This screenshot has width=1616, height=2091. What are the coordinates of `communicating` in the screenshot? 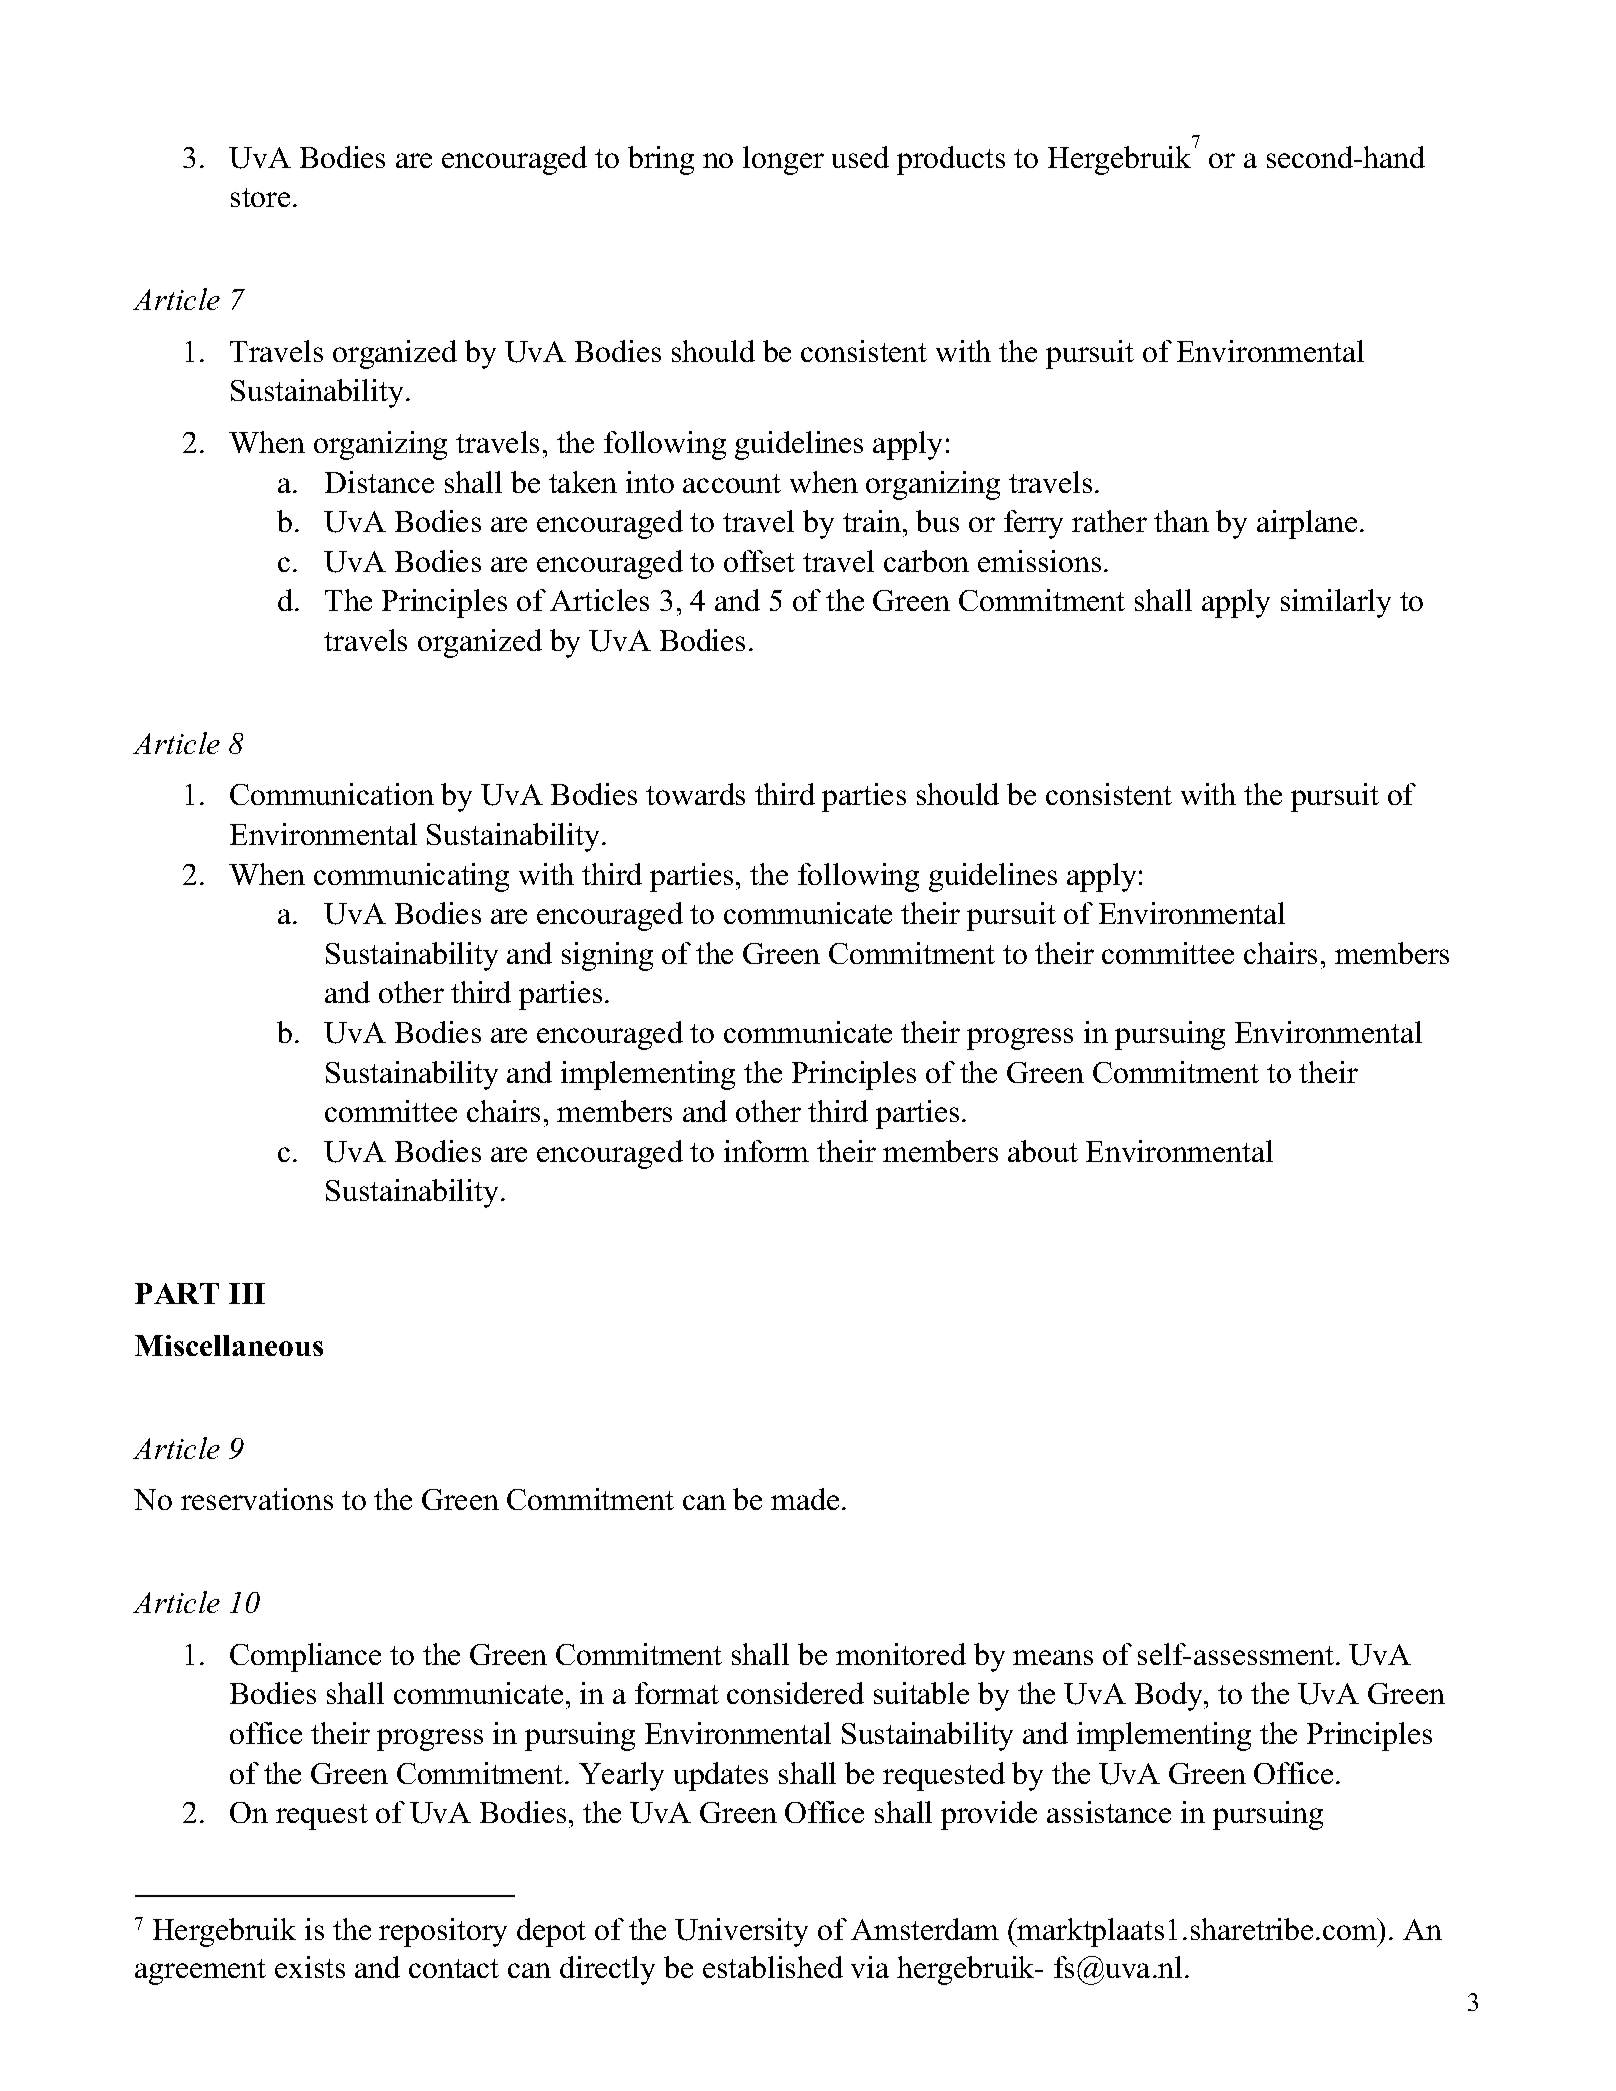 It's located at (411, 877).
